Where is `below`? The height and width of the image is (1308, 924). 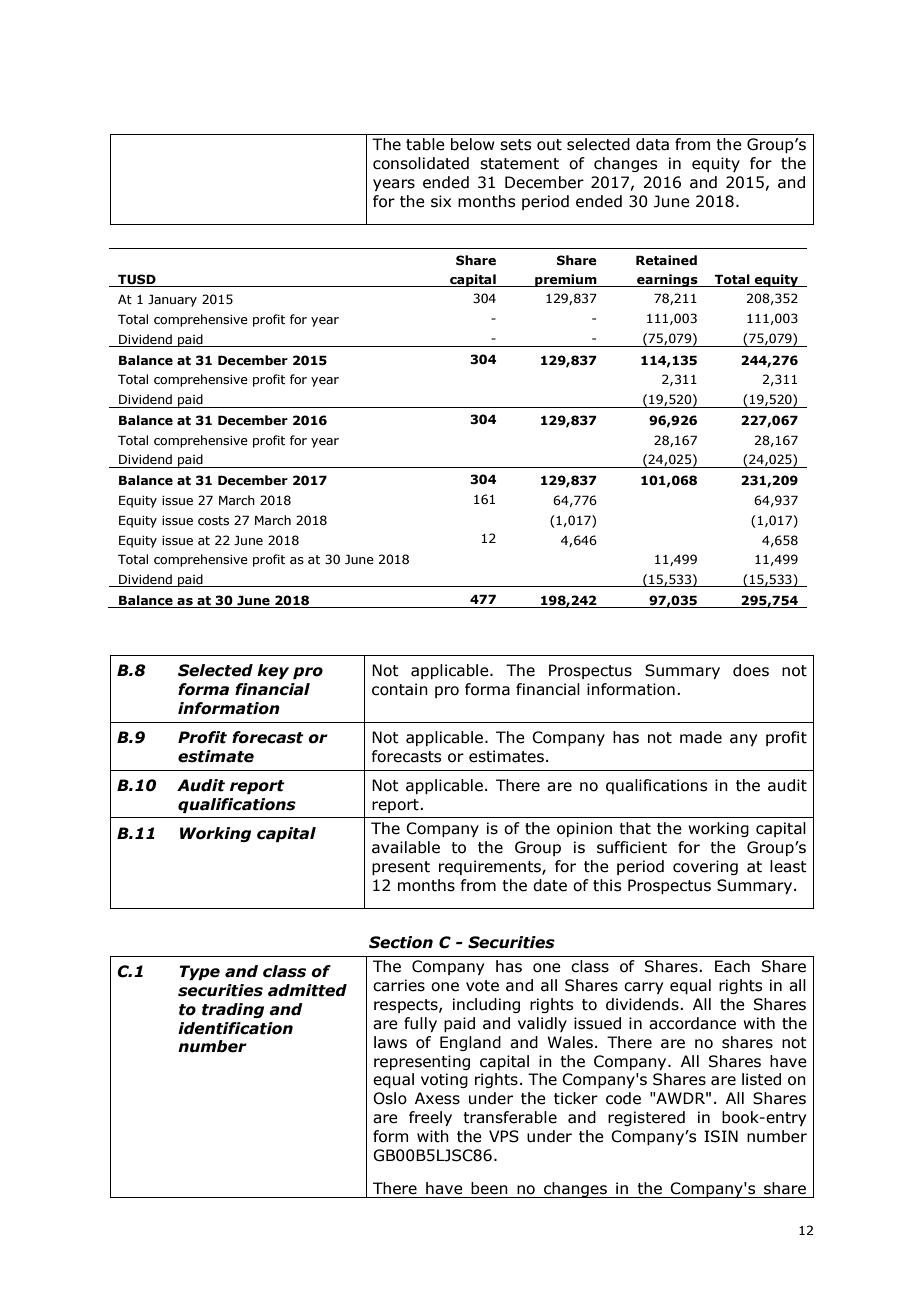 below is located at coordinates (473, 144).
